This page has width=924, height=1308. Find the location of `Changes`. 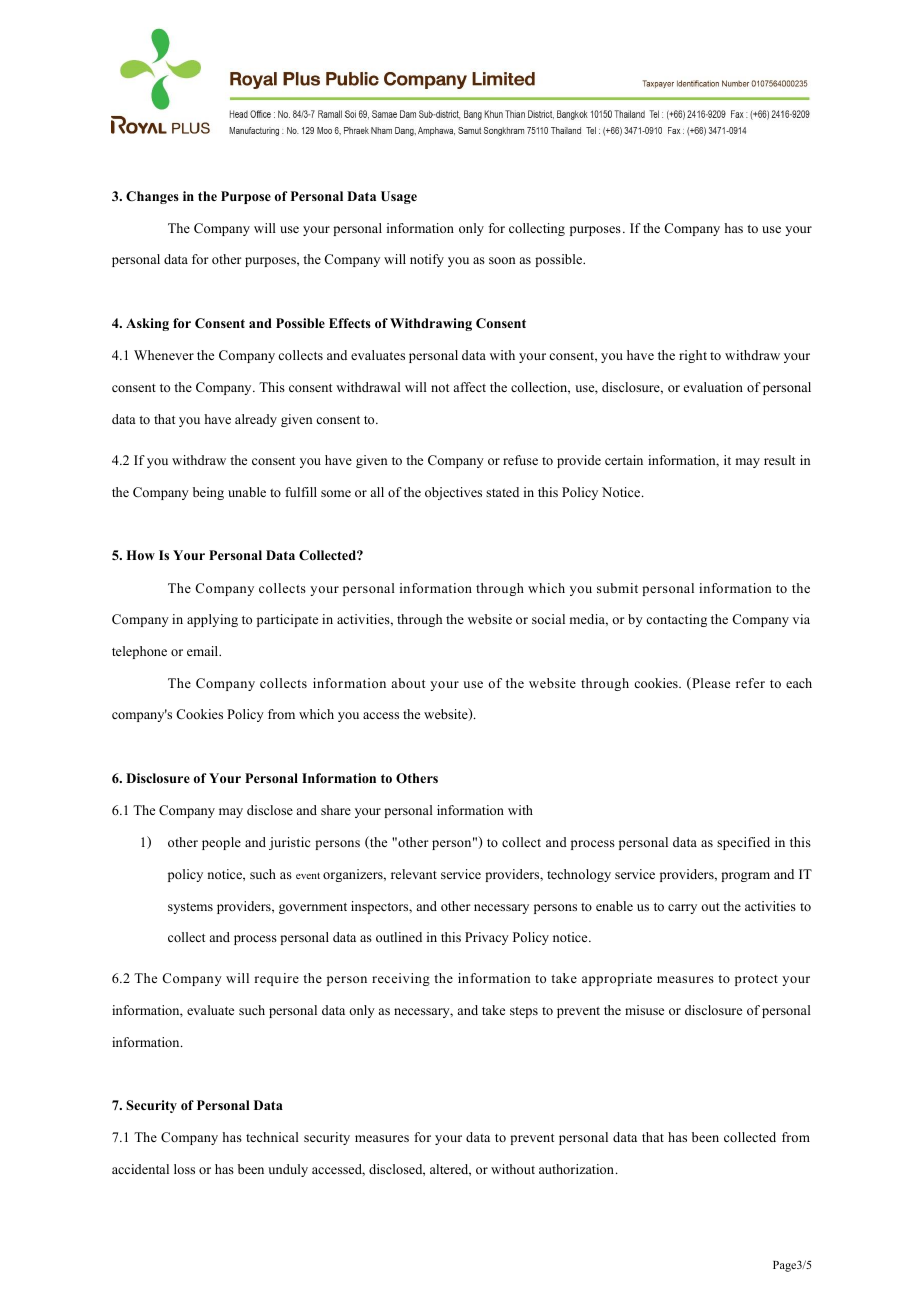

Changes is located at coordinates (152, 197).
